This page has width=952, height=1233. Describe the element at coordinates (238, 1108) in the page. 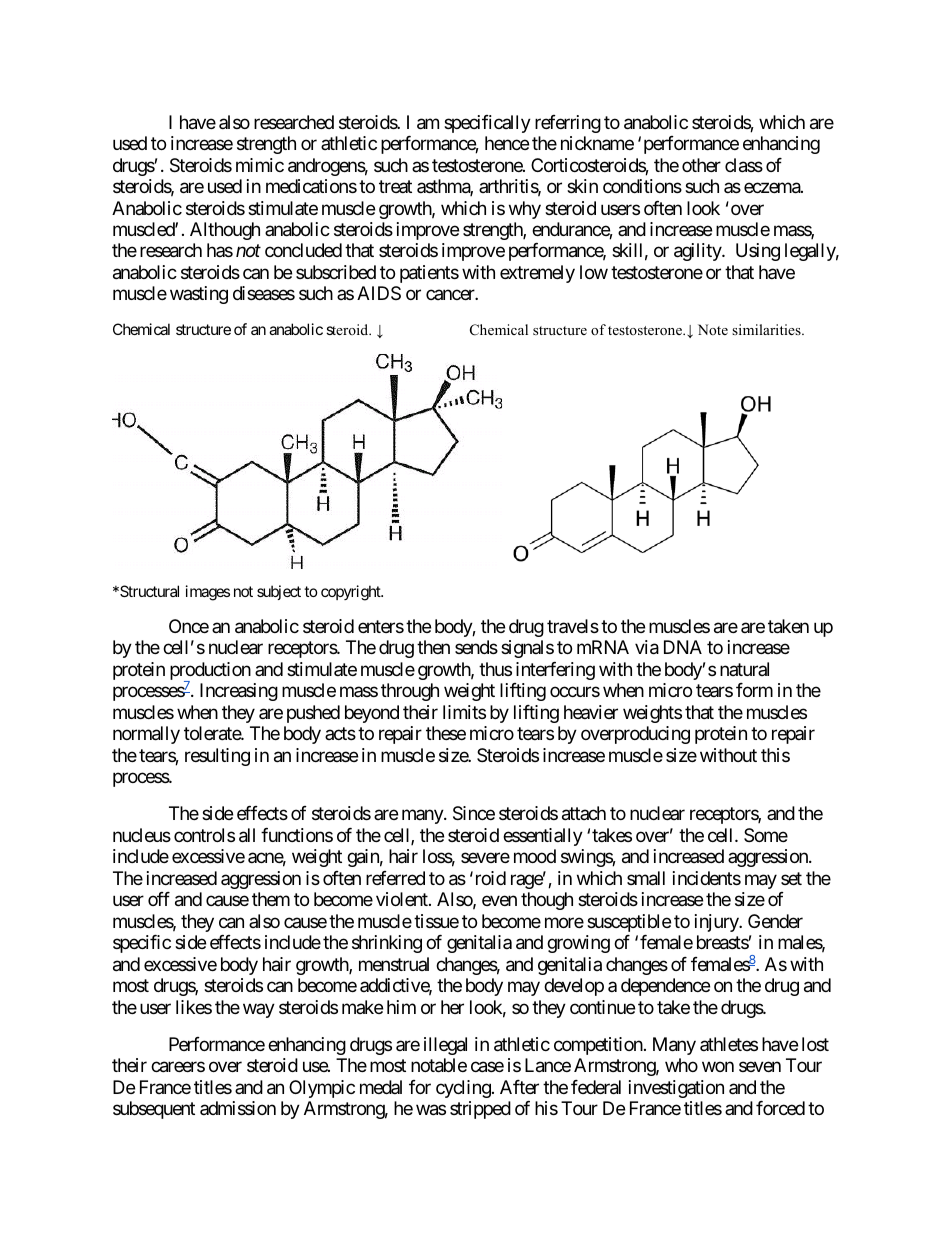

I see `admission` at that location.
